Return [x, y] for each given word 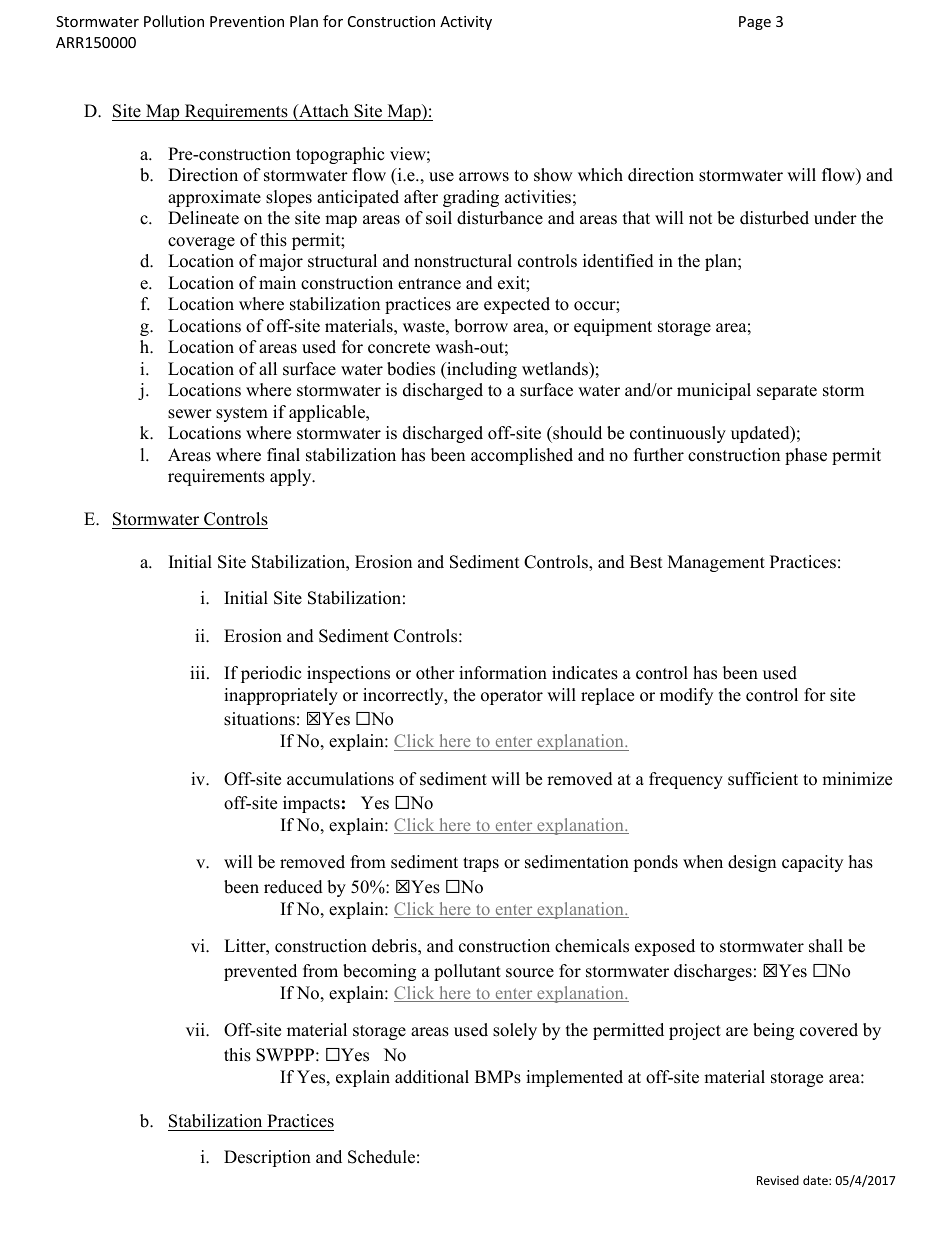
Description [267, 1158]
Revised [778, 1180]
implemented [574, 1078]
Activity [466, 23]
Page [755, 23]
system [242, 414]
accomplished [522, 456]
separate [787, 392]
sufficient [763, 779]
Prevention [247, 21]
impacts [311, 804]
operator [512, 697]
